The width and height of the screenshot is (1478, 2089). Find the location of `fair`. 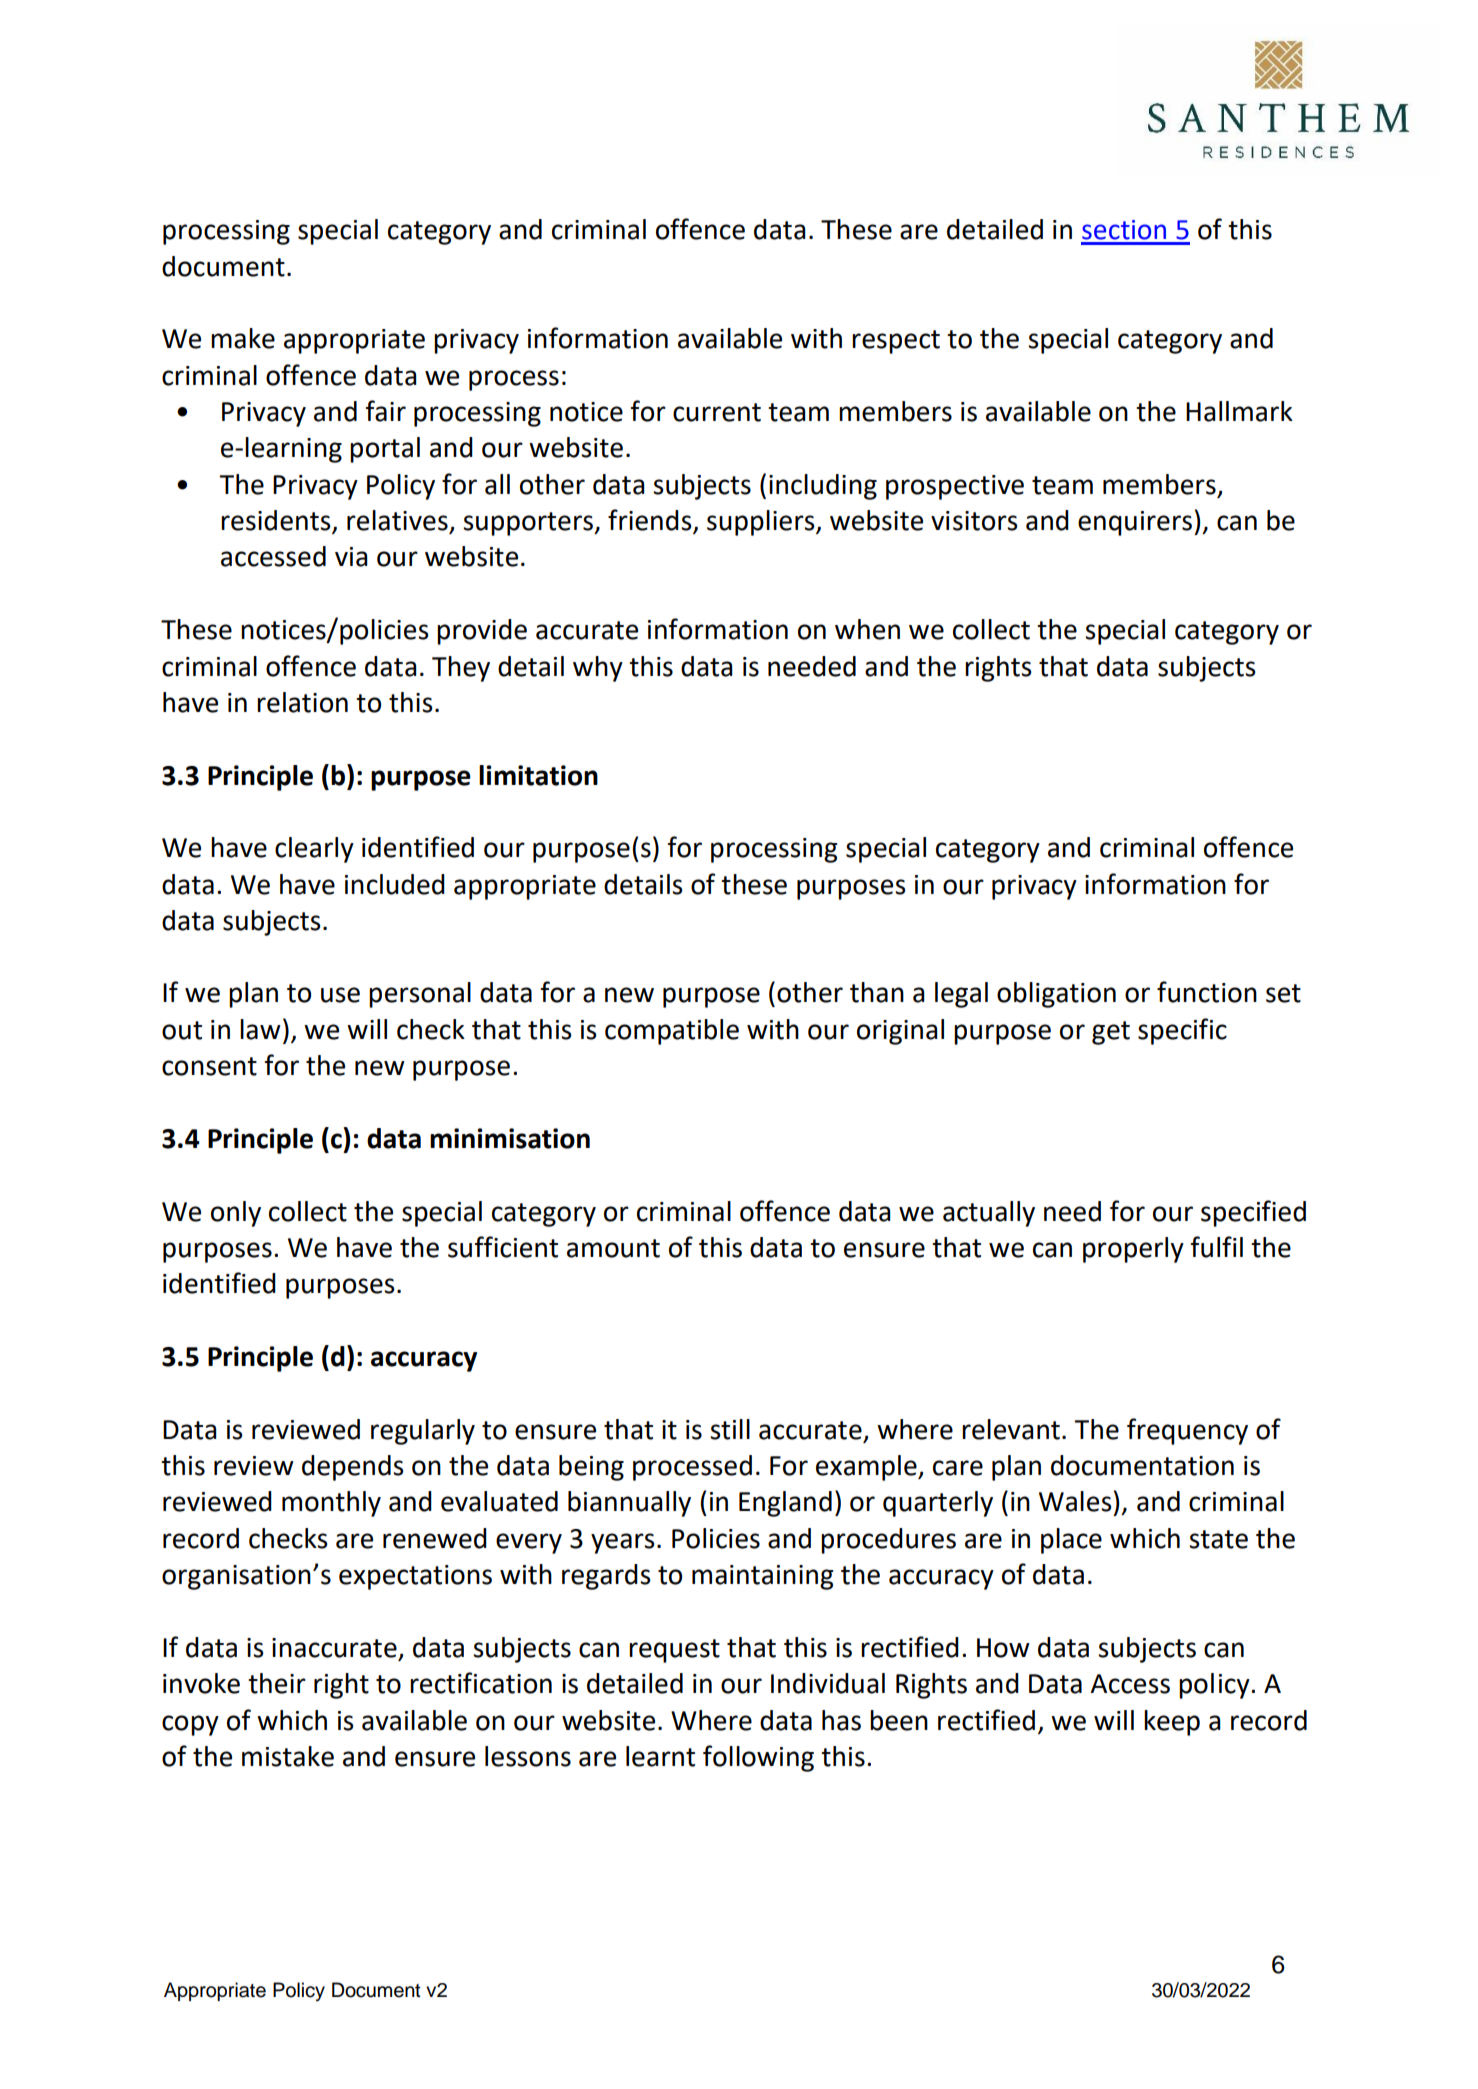

fair is located at coordinates (386, 411).
